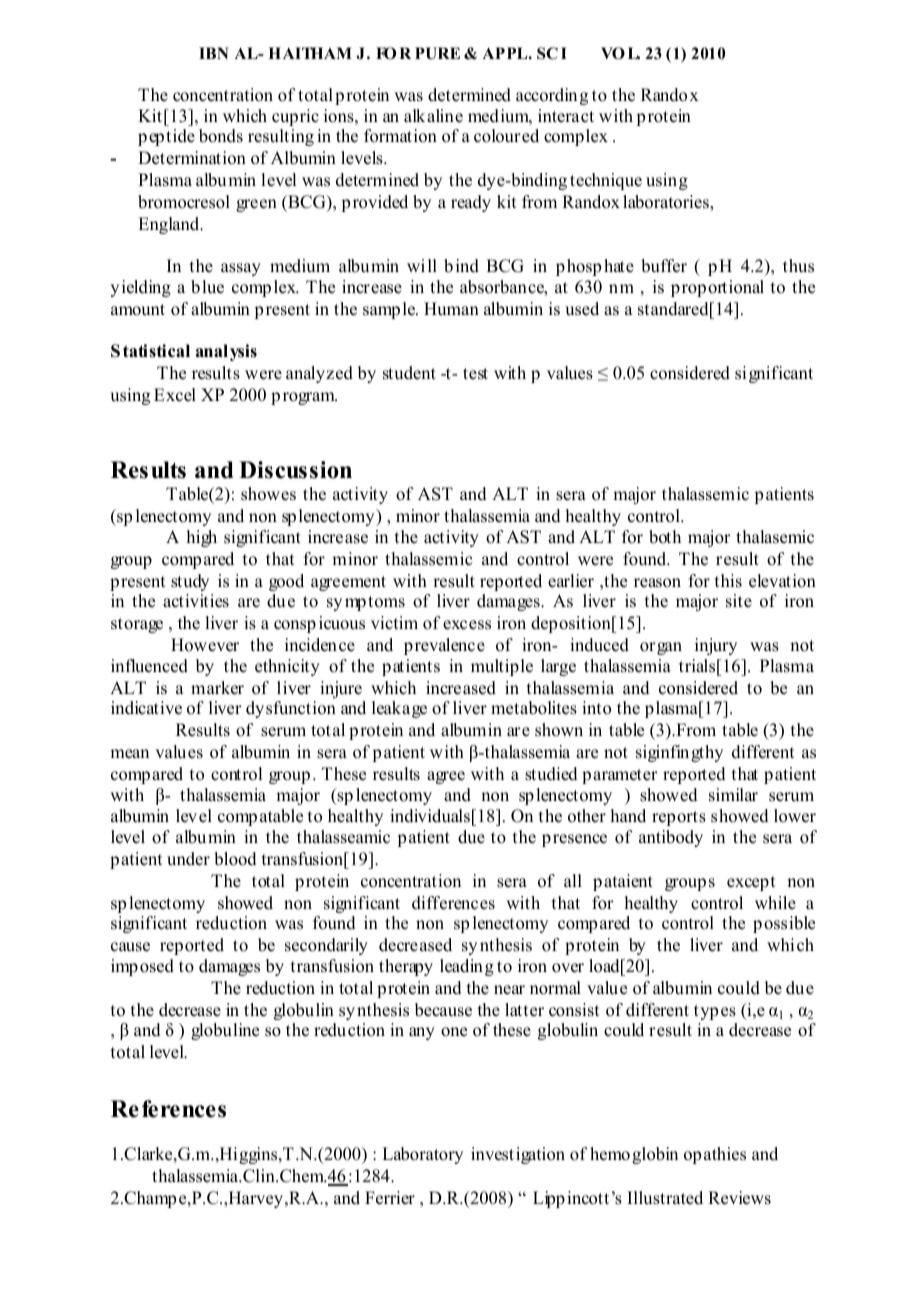  What do you see at coordinates (453, 903) in the screenshot?
I see `differences` at bounding box center [453, 903].
